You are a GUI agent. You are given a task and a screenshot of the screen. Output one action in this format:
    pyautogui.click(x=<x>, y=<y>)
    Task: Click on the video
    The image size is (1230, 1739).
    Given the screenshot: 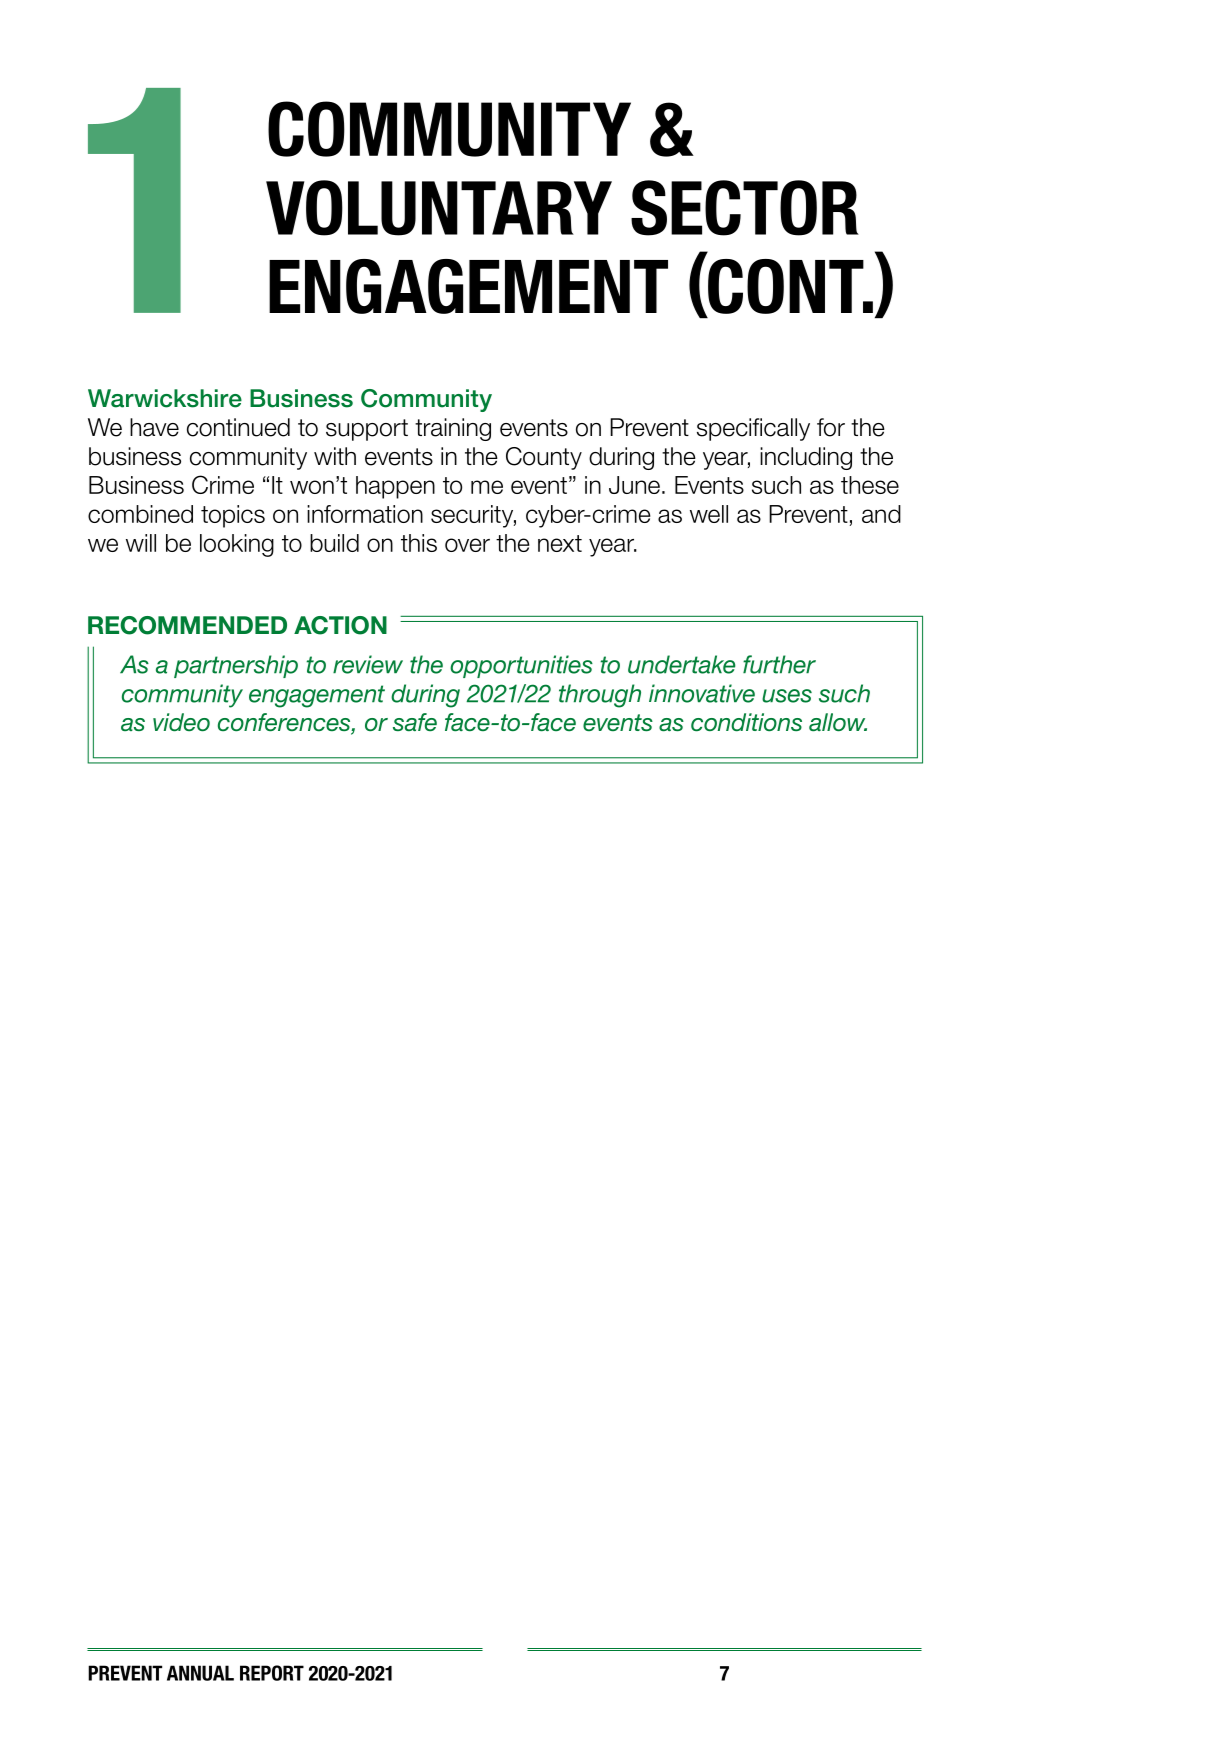 What is the action you would take?
    pyautogui.click(x=181, y=722)
